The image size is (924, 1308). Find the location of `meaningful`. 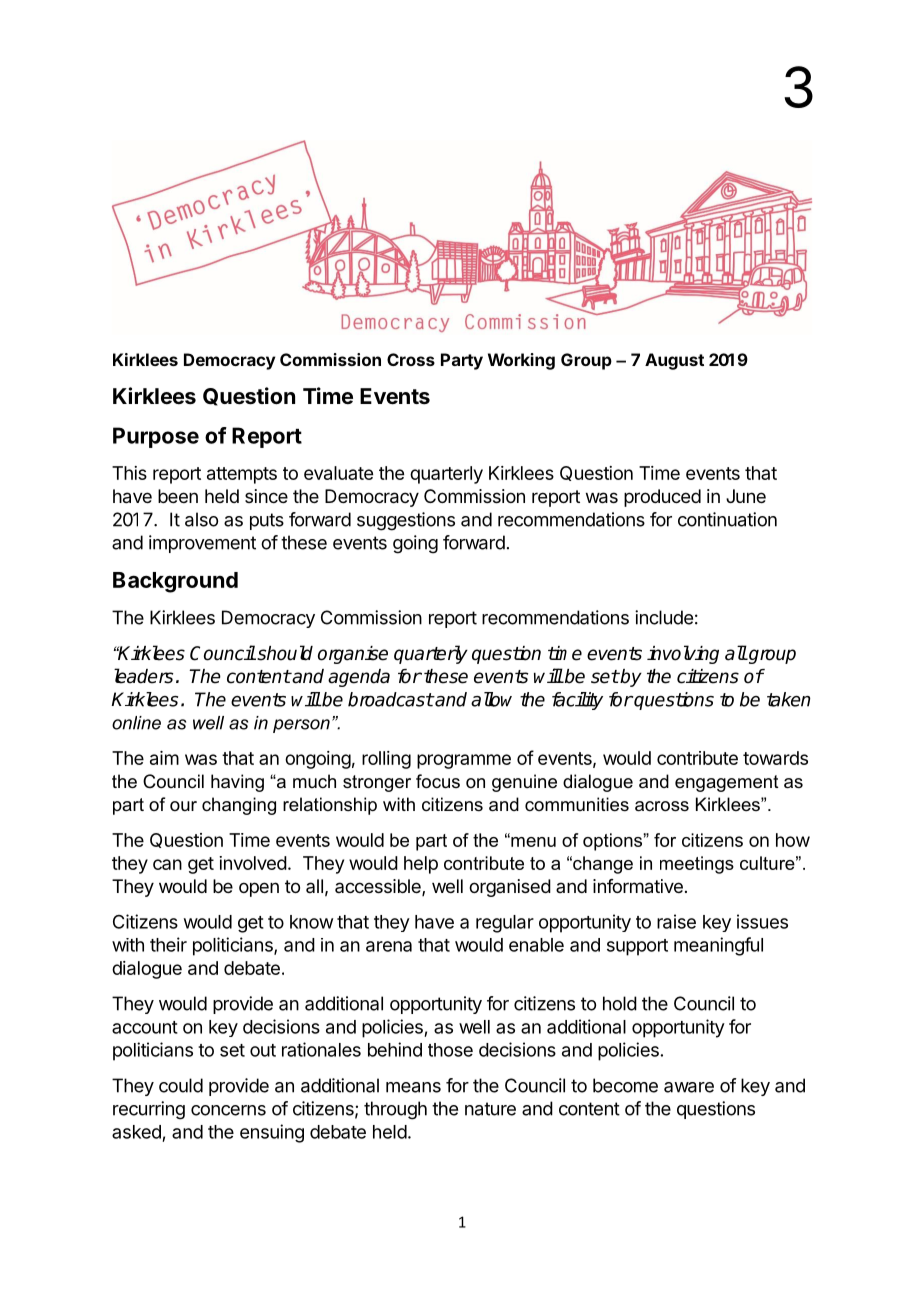

meaningful is located at coordinates (718, 946).
